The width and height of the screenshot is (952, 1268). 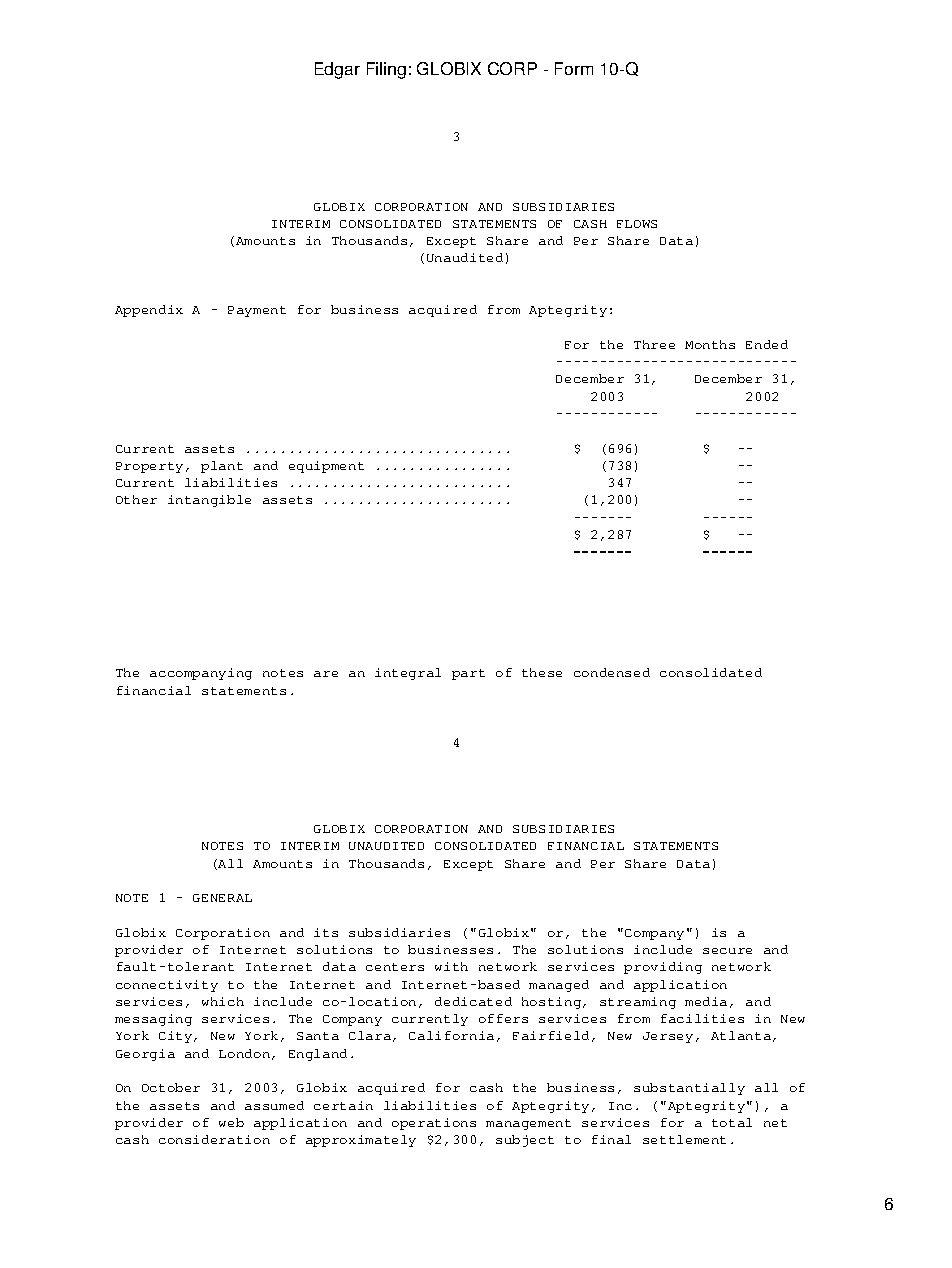 What do you see at coordinates (727, 951) in the screenshot?
I see `secure` at bounding box center [727, 951].
